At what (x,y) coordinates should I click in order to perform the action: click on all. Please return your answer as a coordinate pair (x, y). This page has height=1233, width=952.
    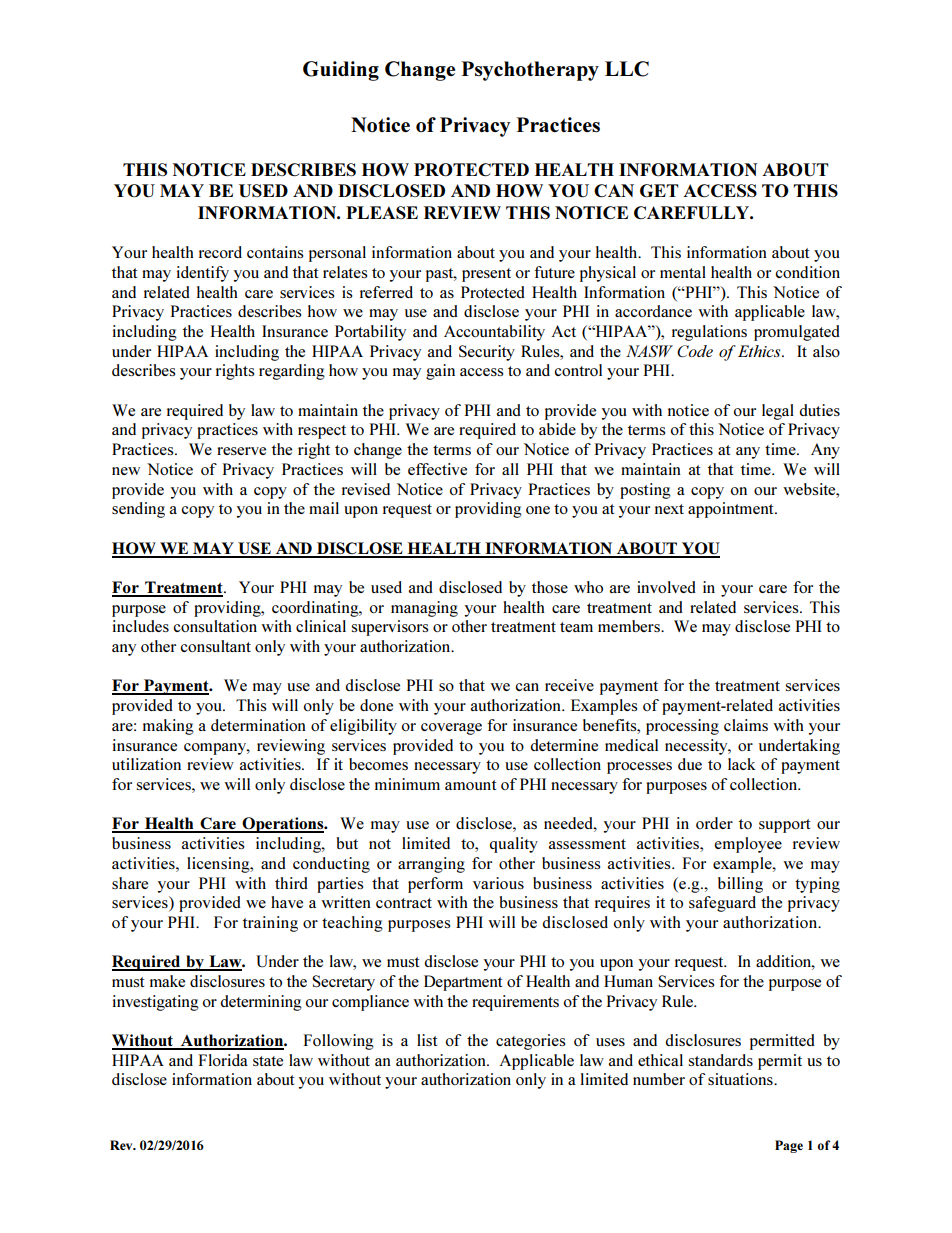
    Looking at the image, I should click on (510, 469).
